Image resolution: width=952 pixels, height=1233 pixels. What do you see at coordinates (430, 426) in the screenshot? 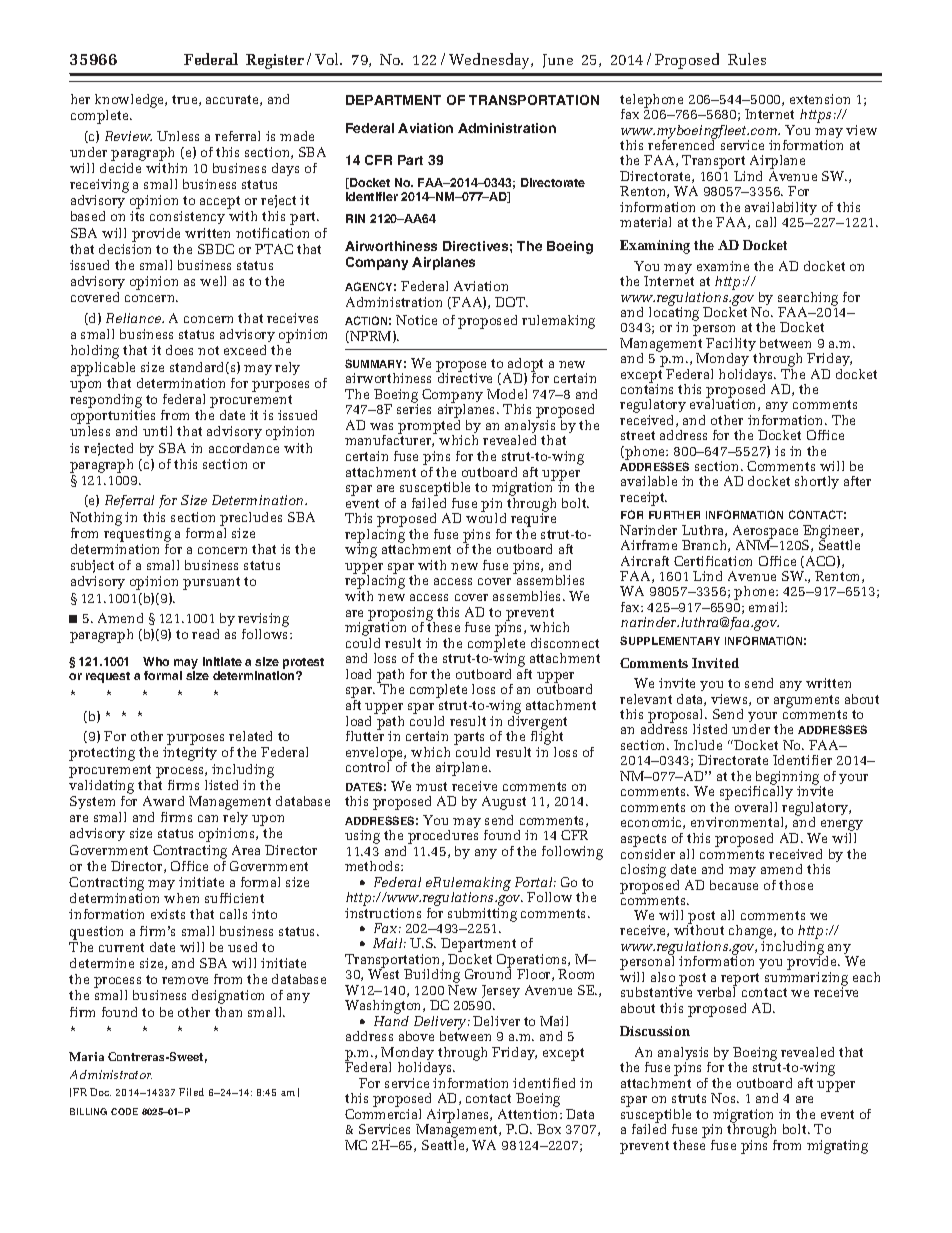
I see `prompted` at bounding box center [430, 426].
